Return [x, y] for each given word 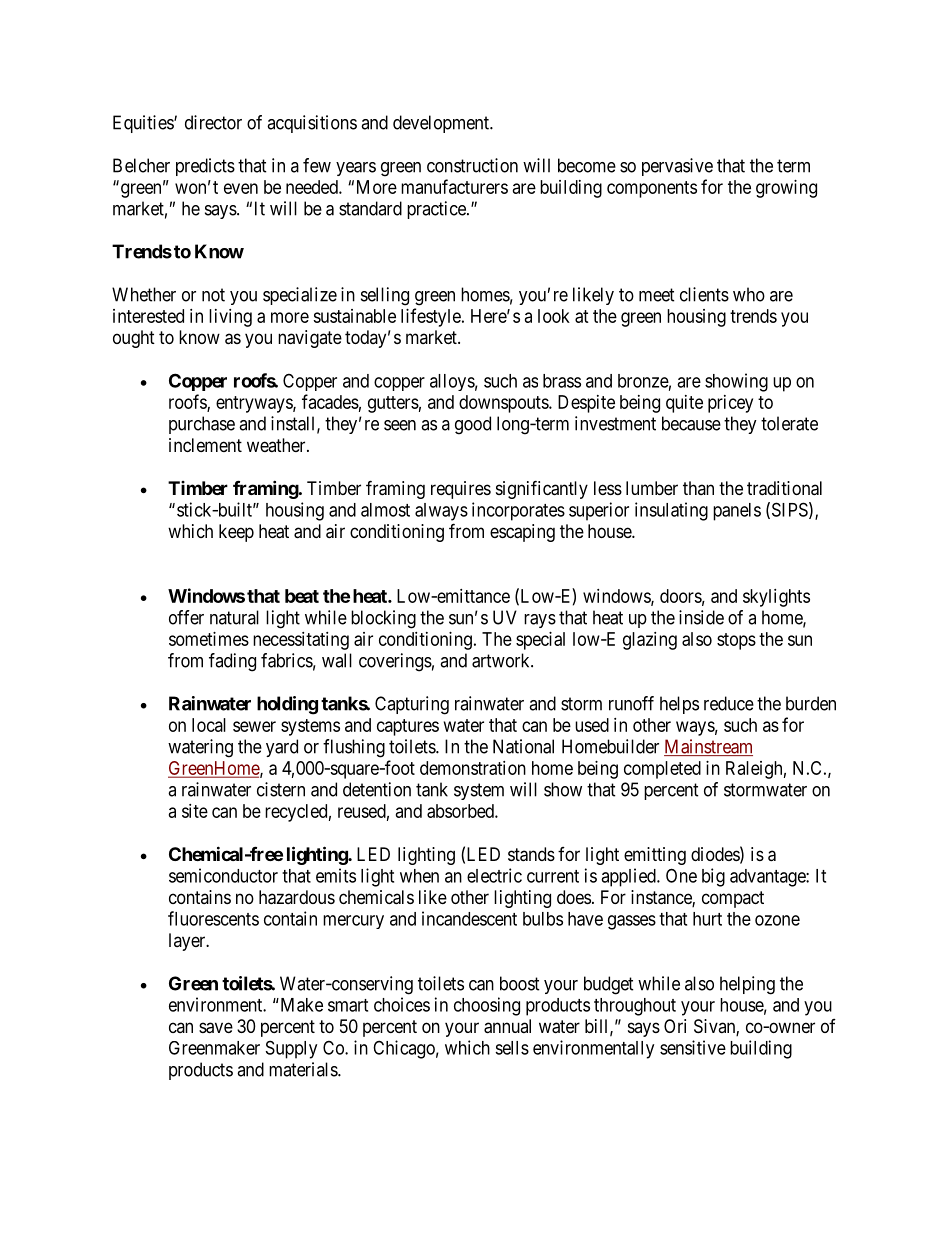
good [473, 425]
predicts [205, 167]
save [216, 1028]
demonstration [473, 768]
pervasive [677, 167]
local [209, 725]
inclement [205, 445]
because [691, 423]
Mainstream [708, 747]
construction [472, 165]
